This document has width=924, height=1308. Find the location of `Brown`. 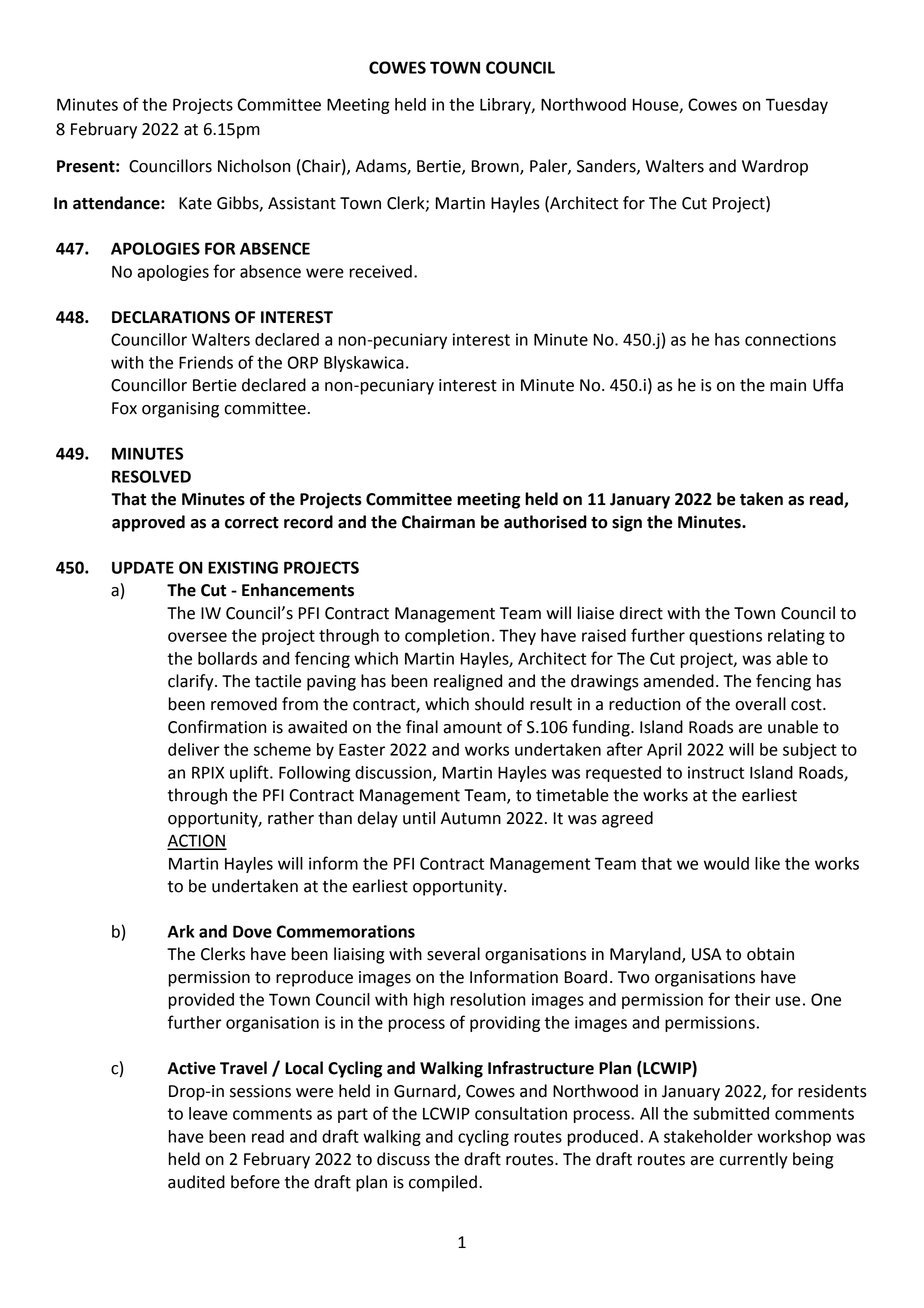

Brown is located at coordinates (496, 167).
